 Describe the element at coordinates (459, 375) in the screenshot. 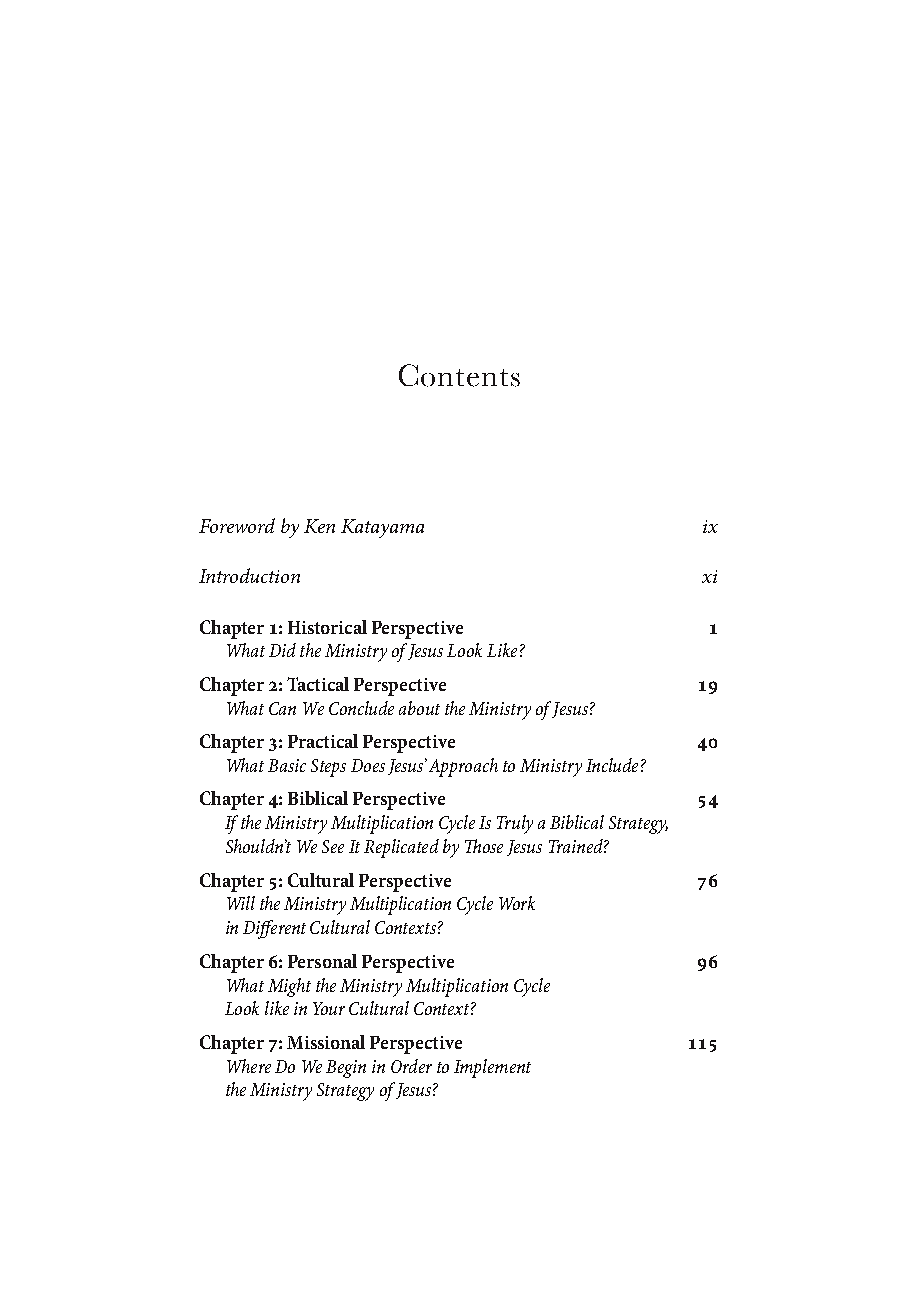

I see `Contents` at that location.
